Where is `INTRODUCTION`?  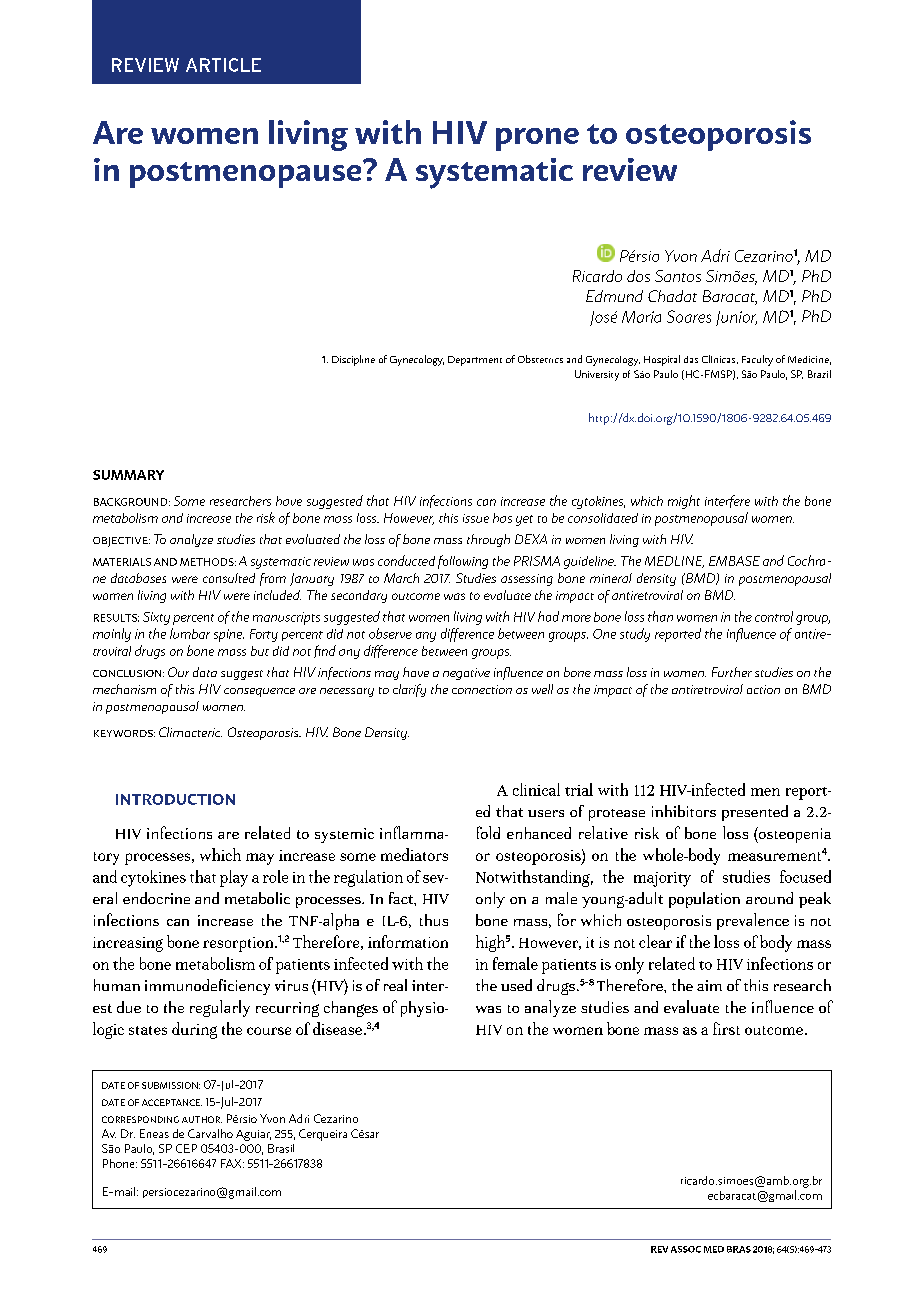 INTRODUCTION is located at coordinates (175, 799).
